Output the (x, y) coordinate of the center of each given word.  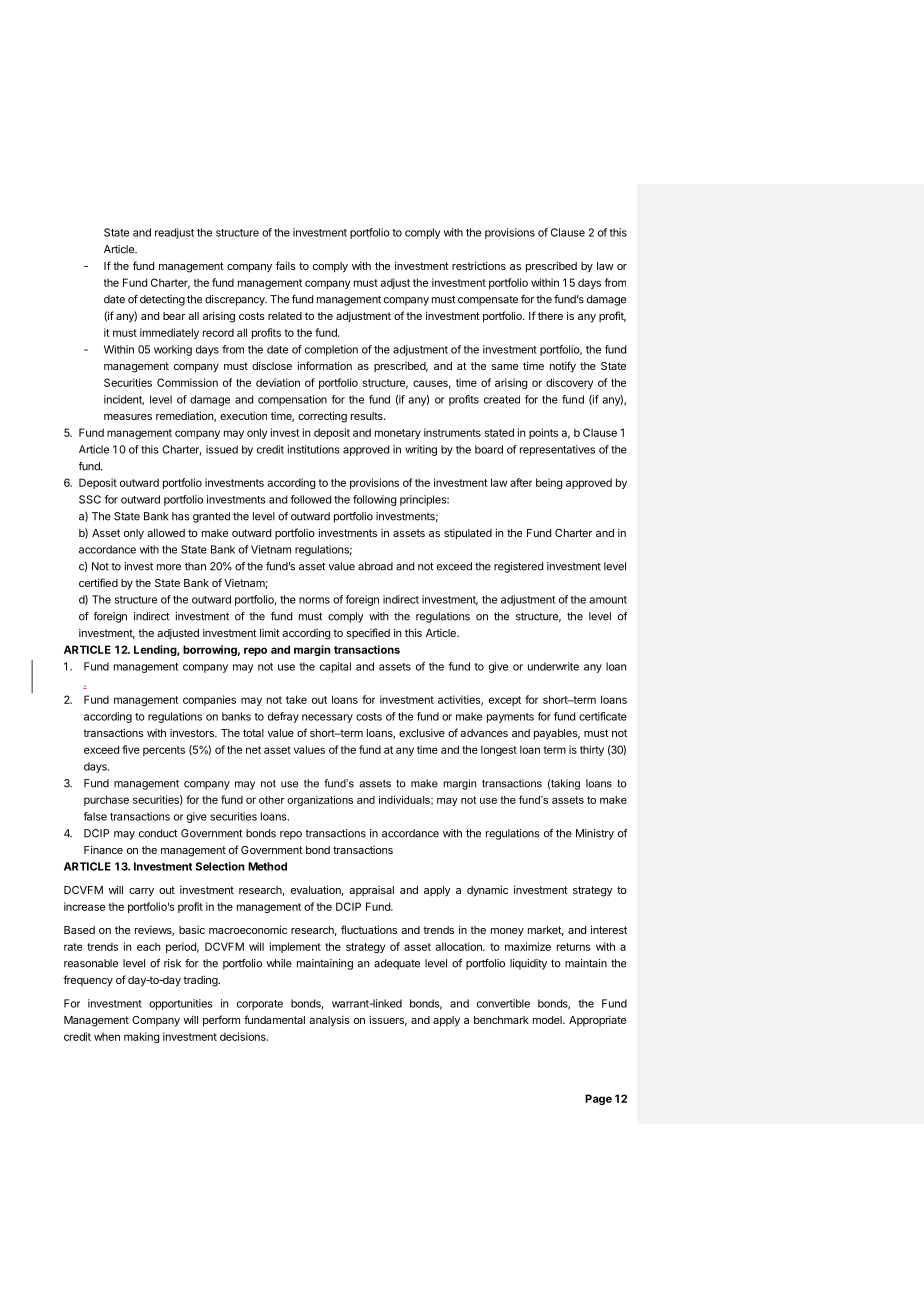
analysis (329, 1021)
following (375, 500)
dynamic (487, 891)
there (550, 316)
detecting (162, 300)
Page (598, 1099)
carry (141, 892)
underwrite (553, 666)
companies (209, 700)
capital (335, 667)
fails (286, 265)
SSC (90, 499)
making (142, 1037)
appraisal (371, 891)
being (549, 483)
